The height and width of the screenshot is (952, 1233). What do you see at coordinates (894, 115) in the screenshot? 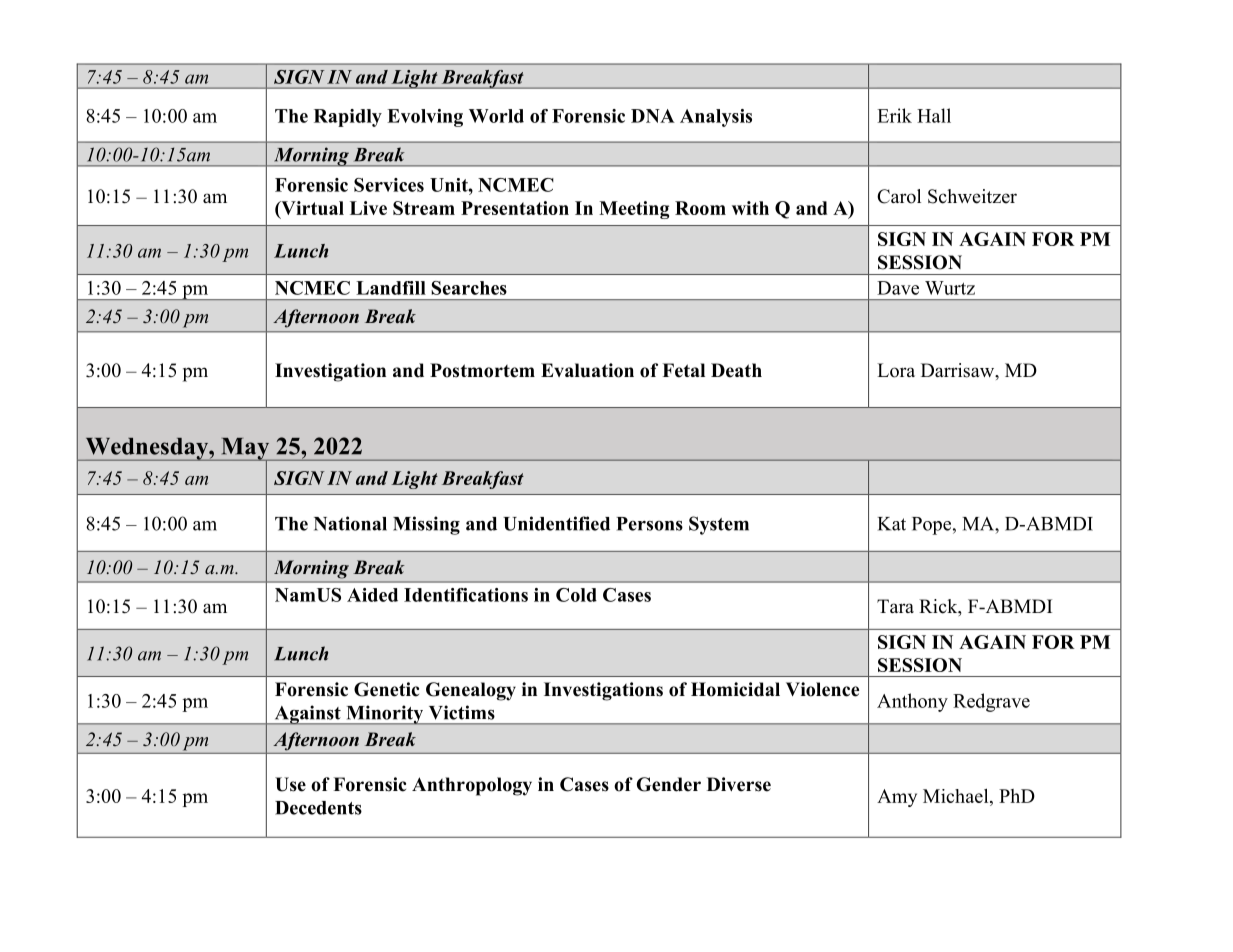
I see `Erik` at bounding box center [894, 115].
